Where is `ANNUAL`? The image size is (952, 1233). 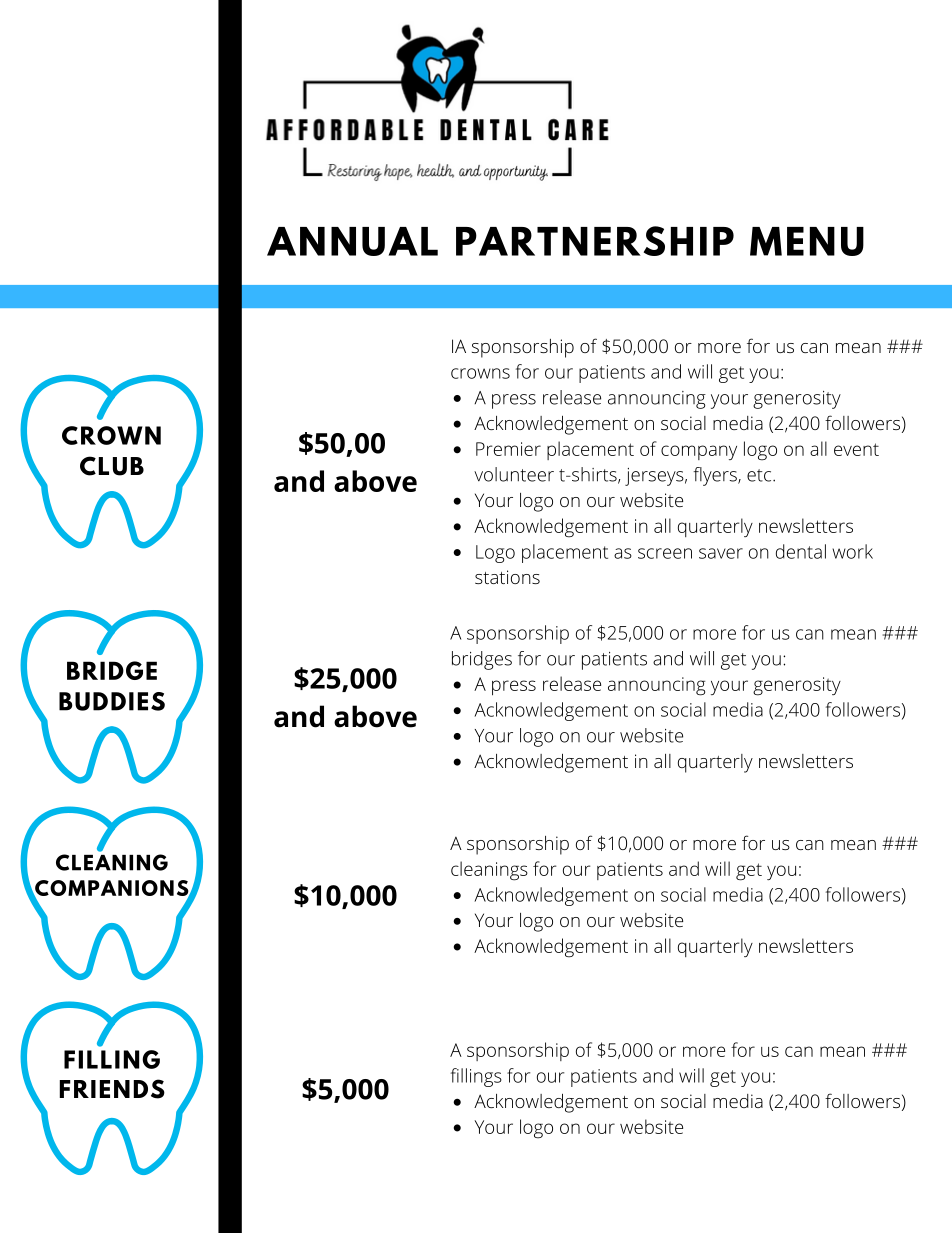 ANNUAL is located at coordinates (352, 241).
